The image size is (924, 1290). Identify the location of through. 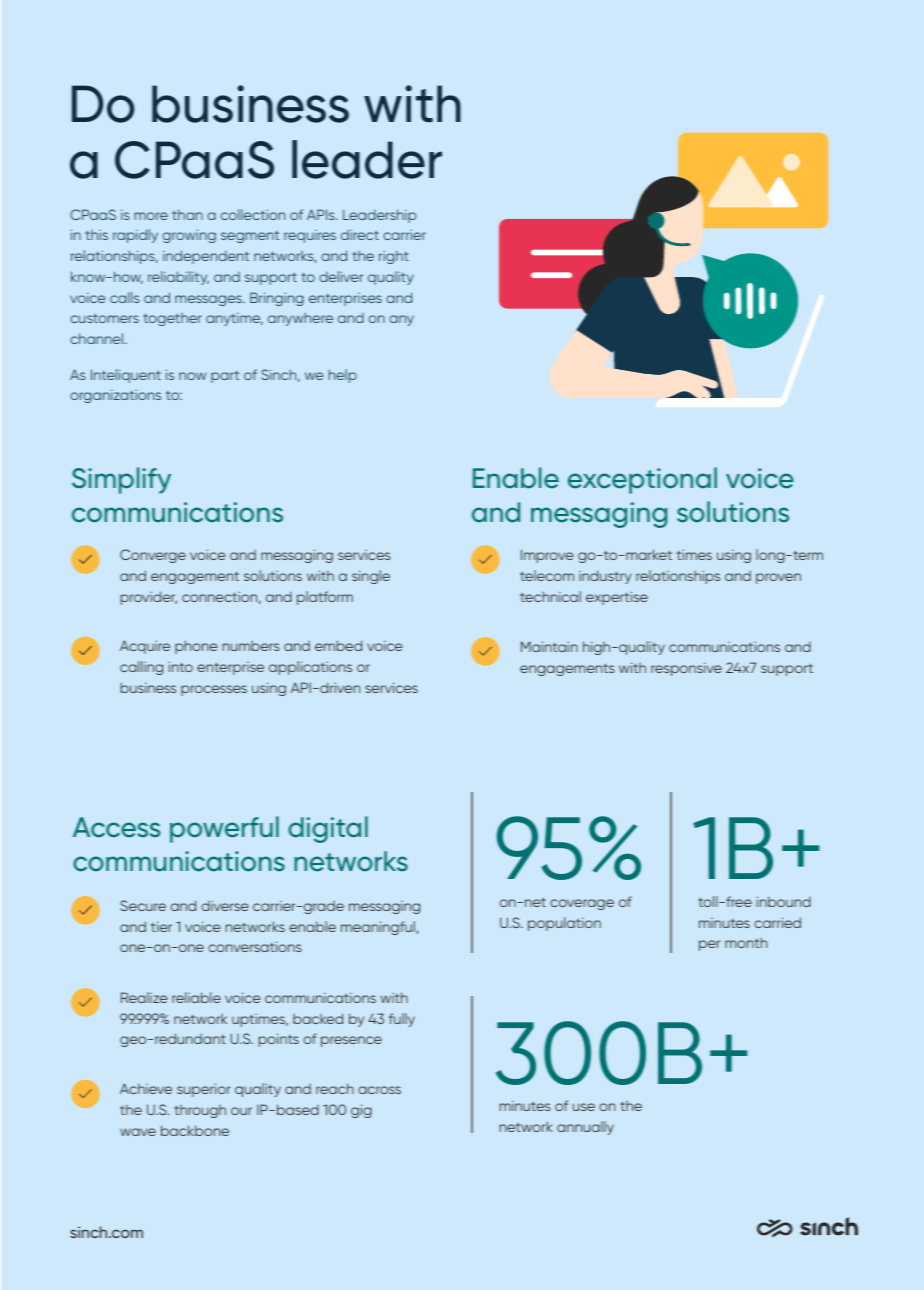
(200, 1111).
